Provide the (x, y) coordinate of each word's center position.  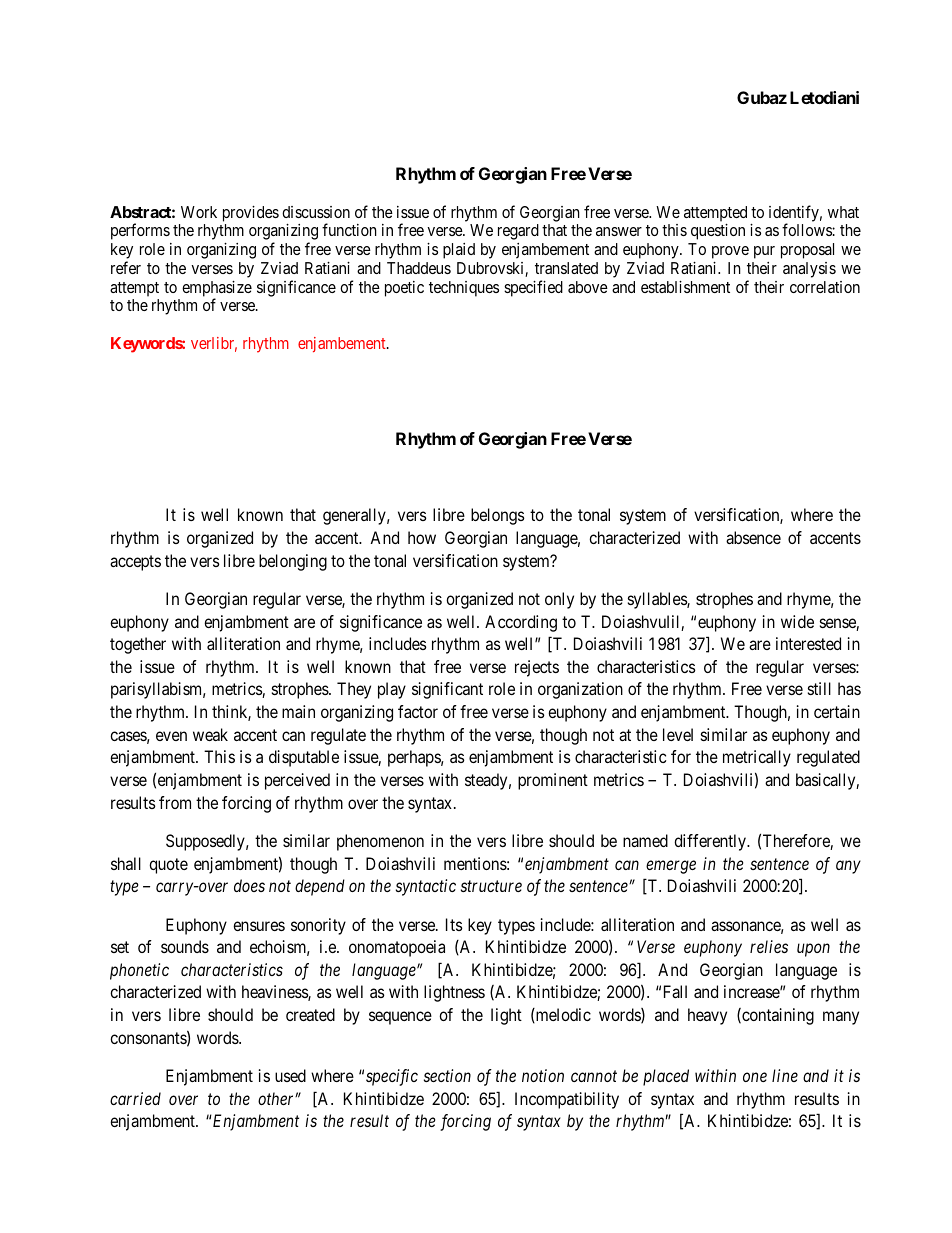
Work (199, 212)
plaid (459, 251)
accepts (135, 563)
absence (753, 537)
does (249, 885)
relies (769, 946)
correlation (825, 287)
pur (764, 252)
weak (210, 734)
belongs (498, 516)
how (422, 537)
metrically (757, 758)
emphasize (217, 290)
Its (454, 924)
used (290, 1075)
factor (418, 711)
